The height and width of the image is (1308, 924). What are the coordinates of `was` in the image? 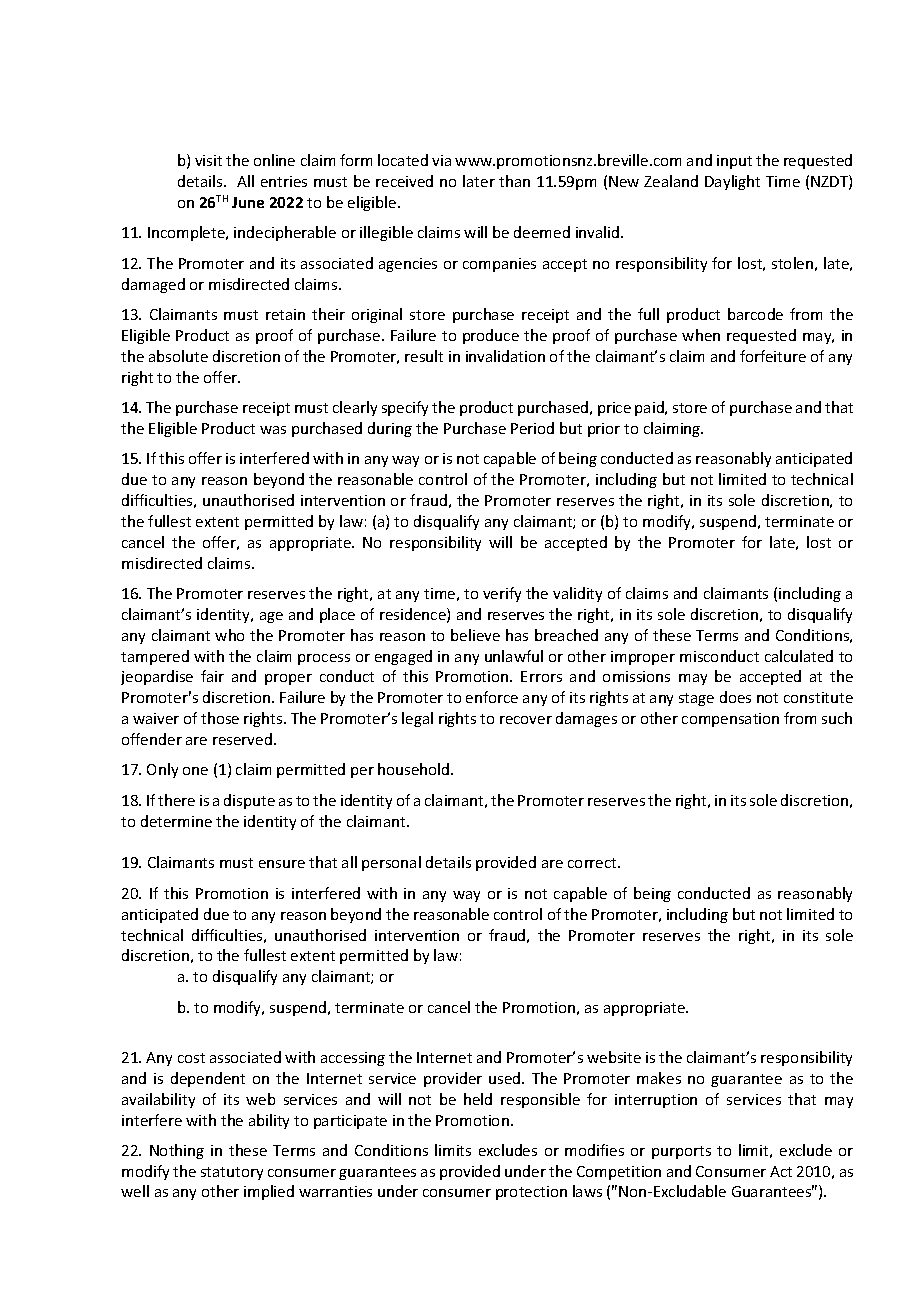 It's located at (273, 430).
